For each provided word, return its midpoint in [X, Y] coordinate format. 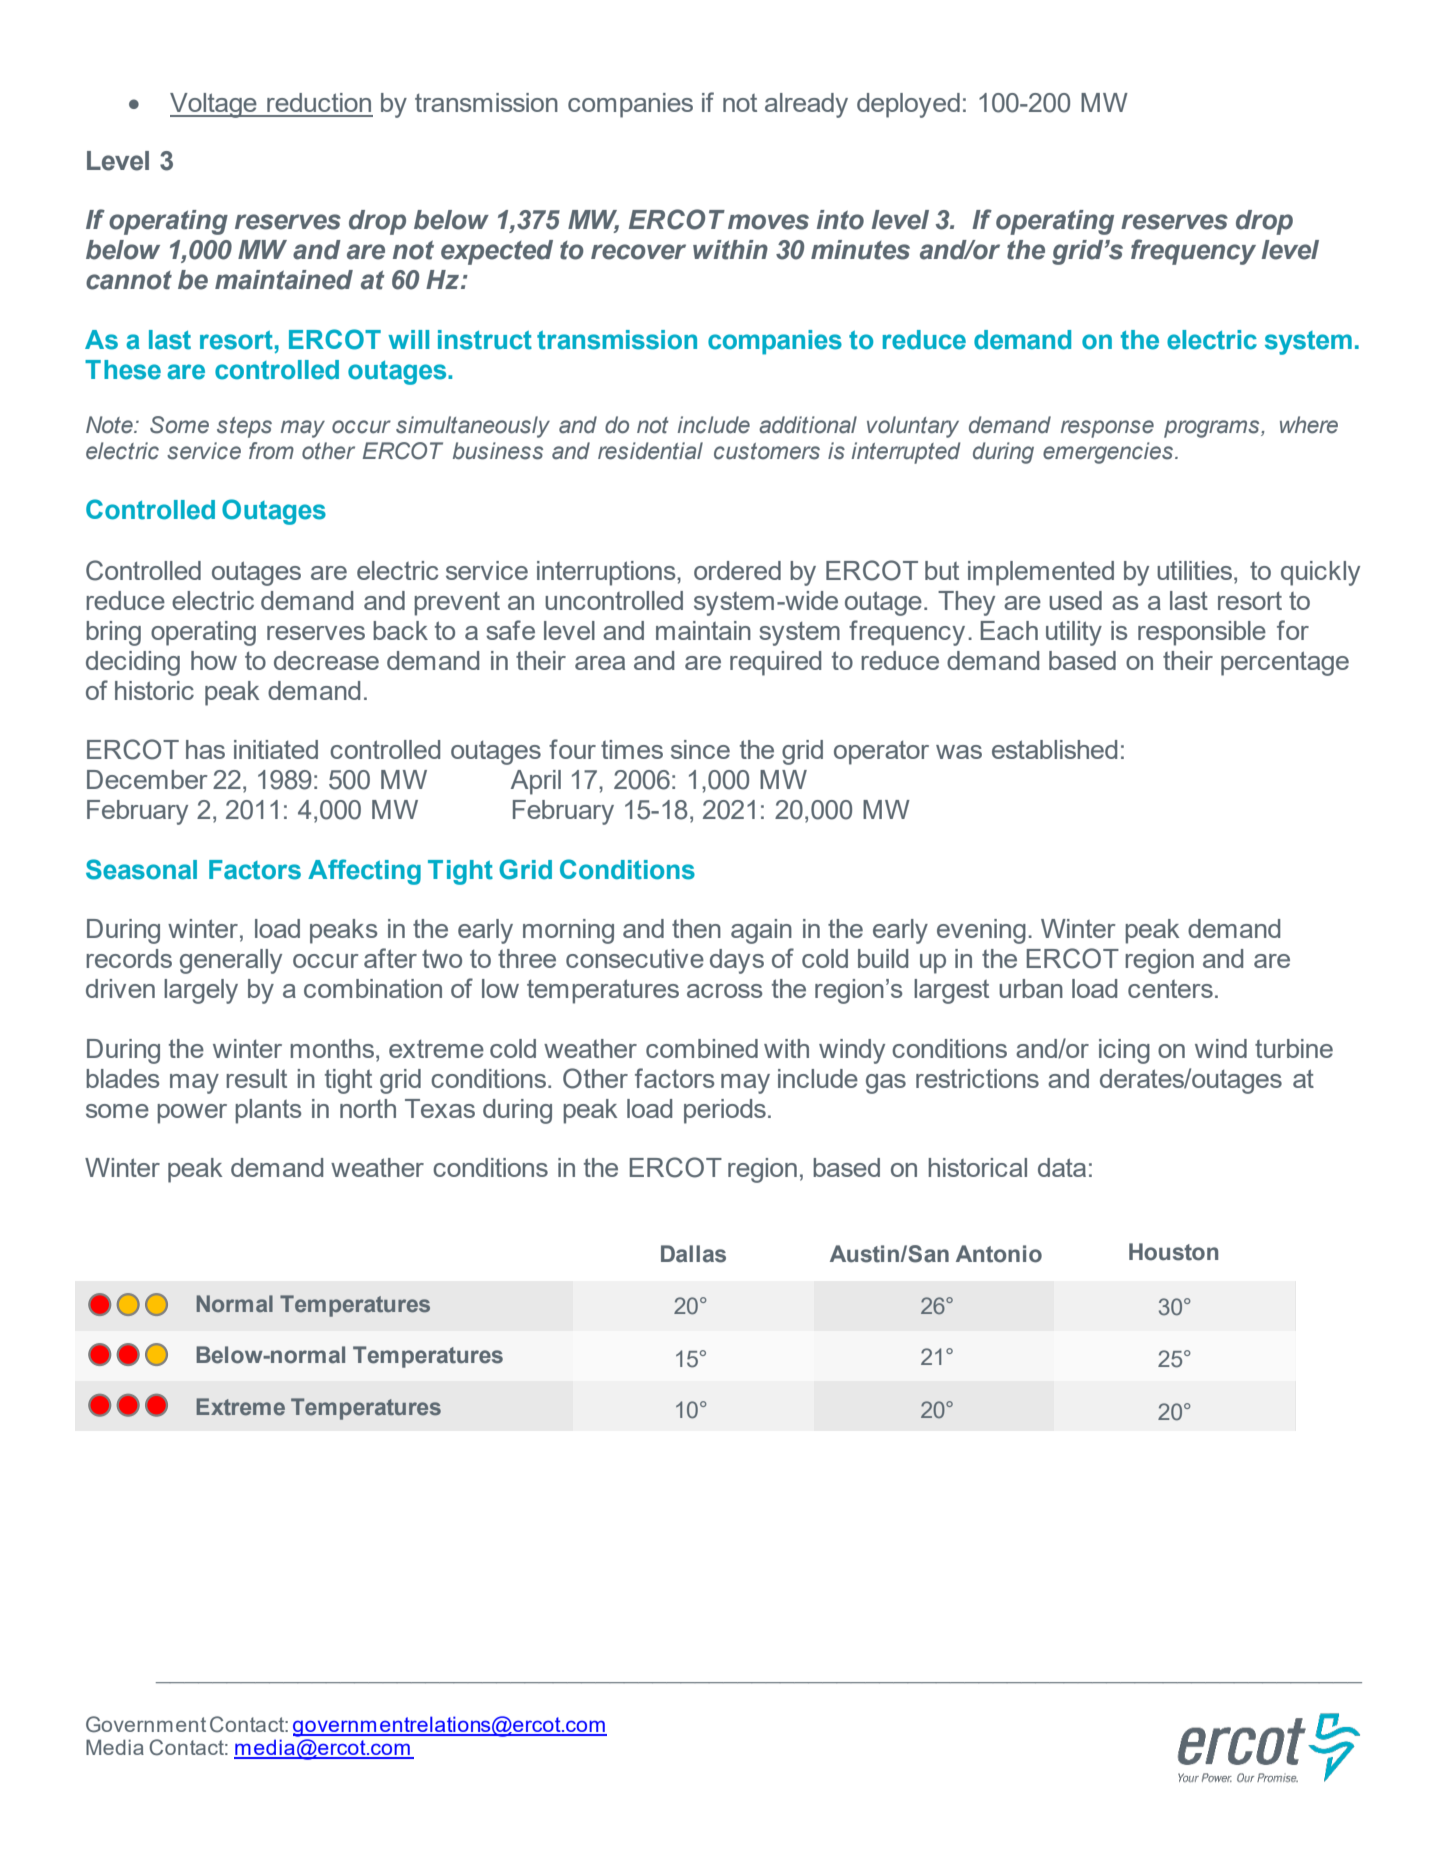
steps [244, 427]
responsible [1202, 633]
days [737, 961]
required [775, 663]
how [214, 660]
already [806, 105]
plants [268, 1111]
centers [1170, 989]
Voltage [214, 105]
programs [1213, 429]
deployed [908, 105]
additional [808, 425]
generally [231, 961]
